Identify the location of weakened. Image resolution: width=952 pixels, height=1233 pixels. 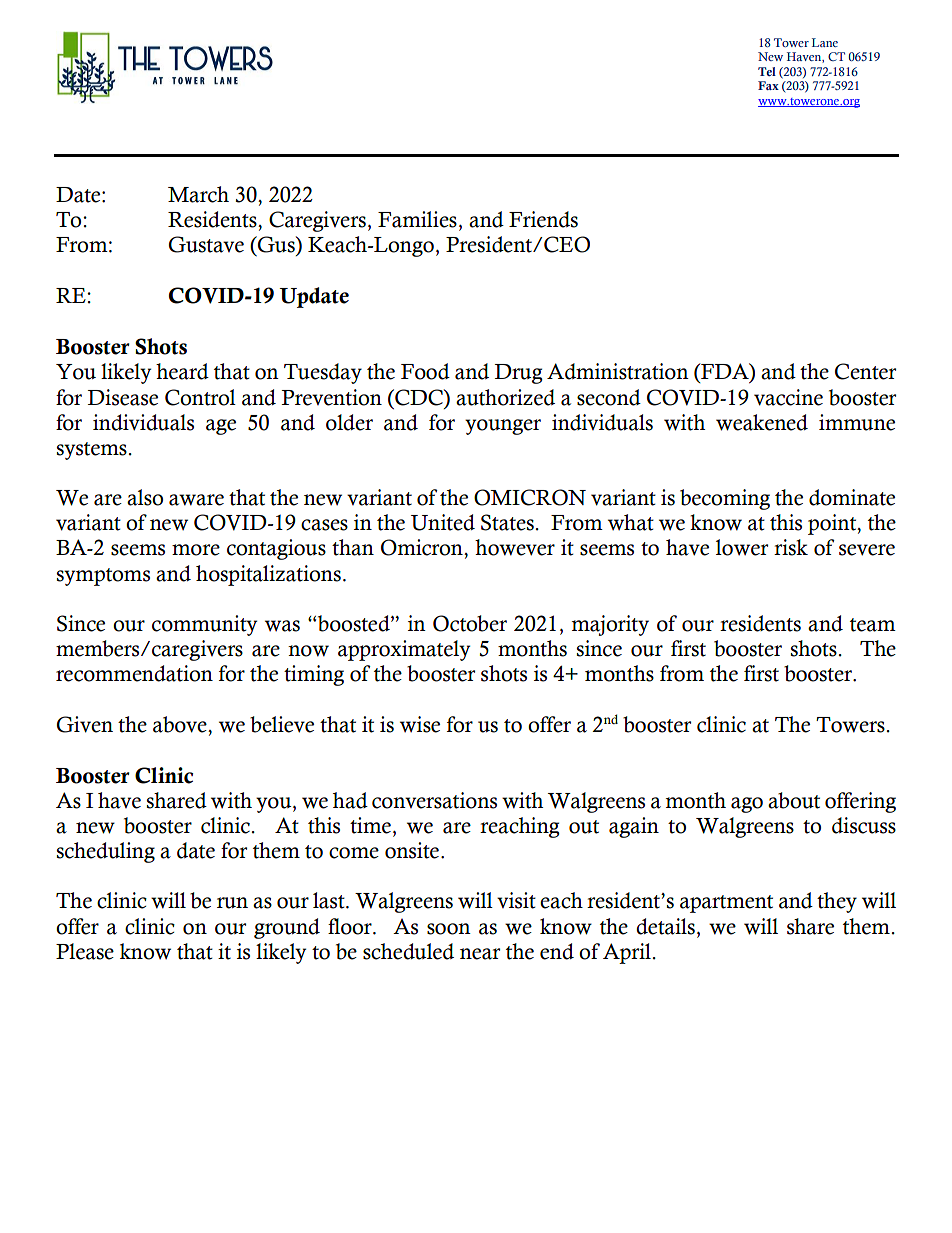
(762, 422).
